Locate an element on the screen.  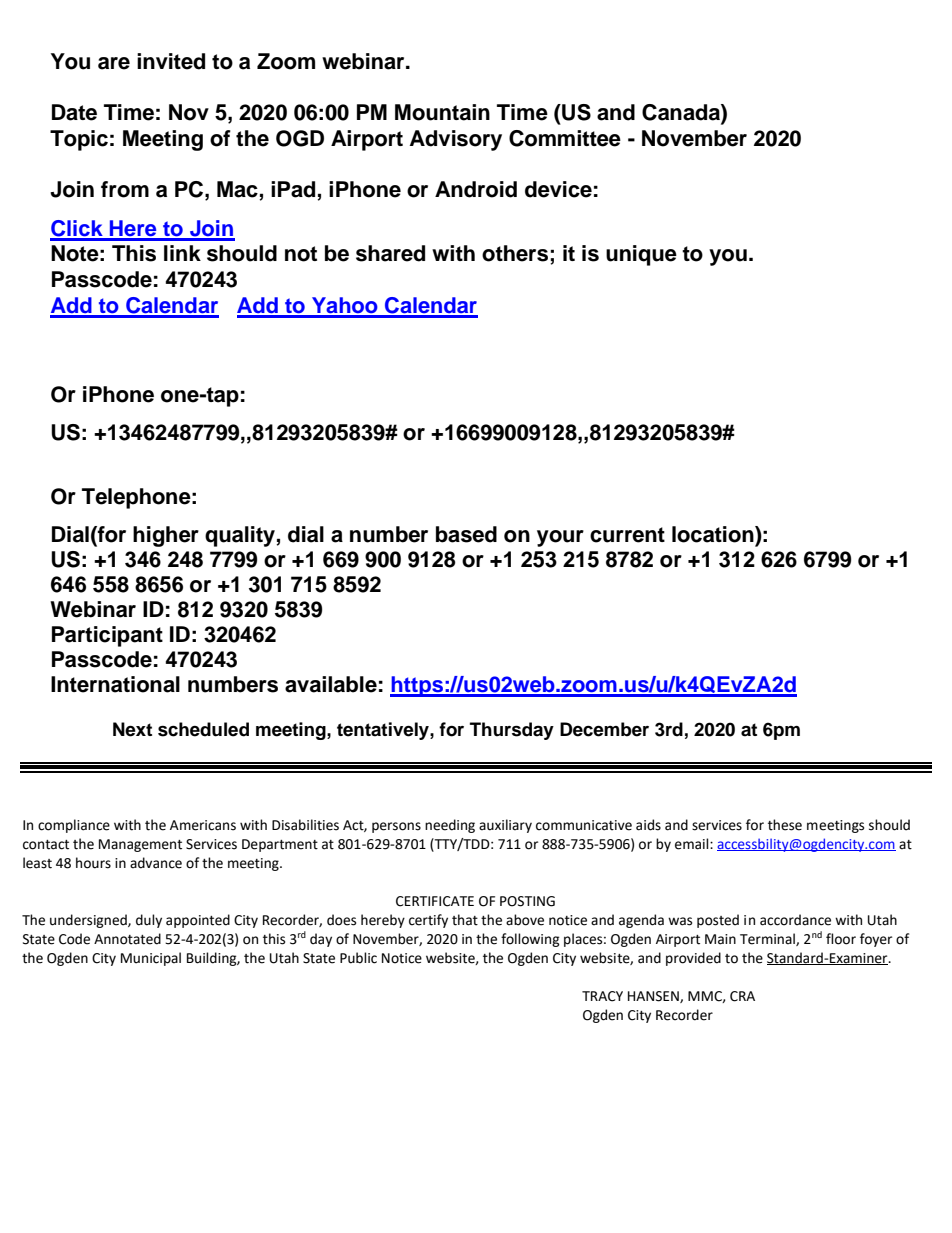
invited is located at coordinates (171, 61).
